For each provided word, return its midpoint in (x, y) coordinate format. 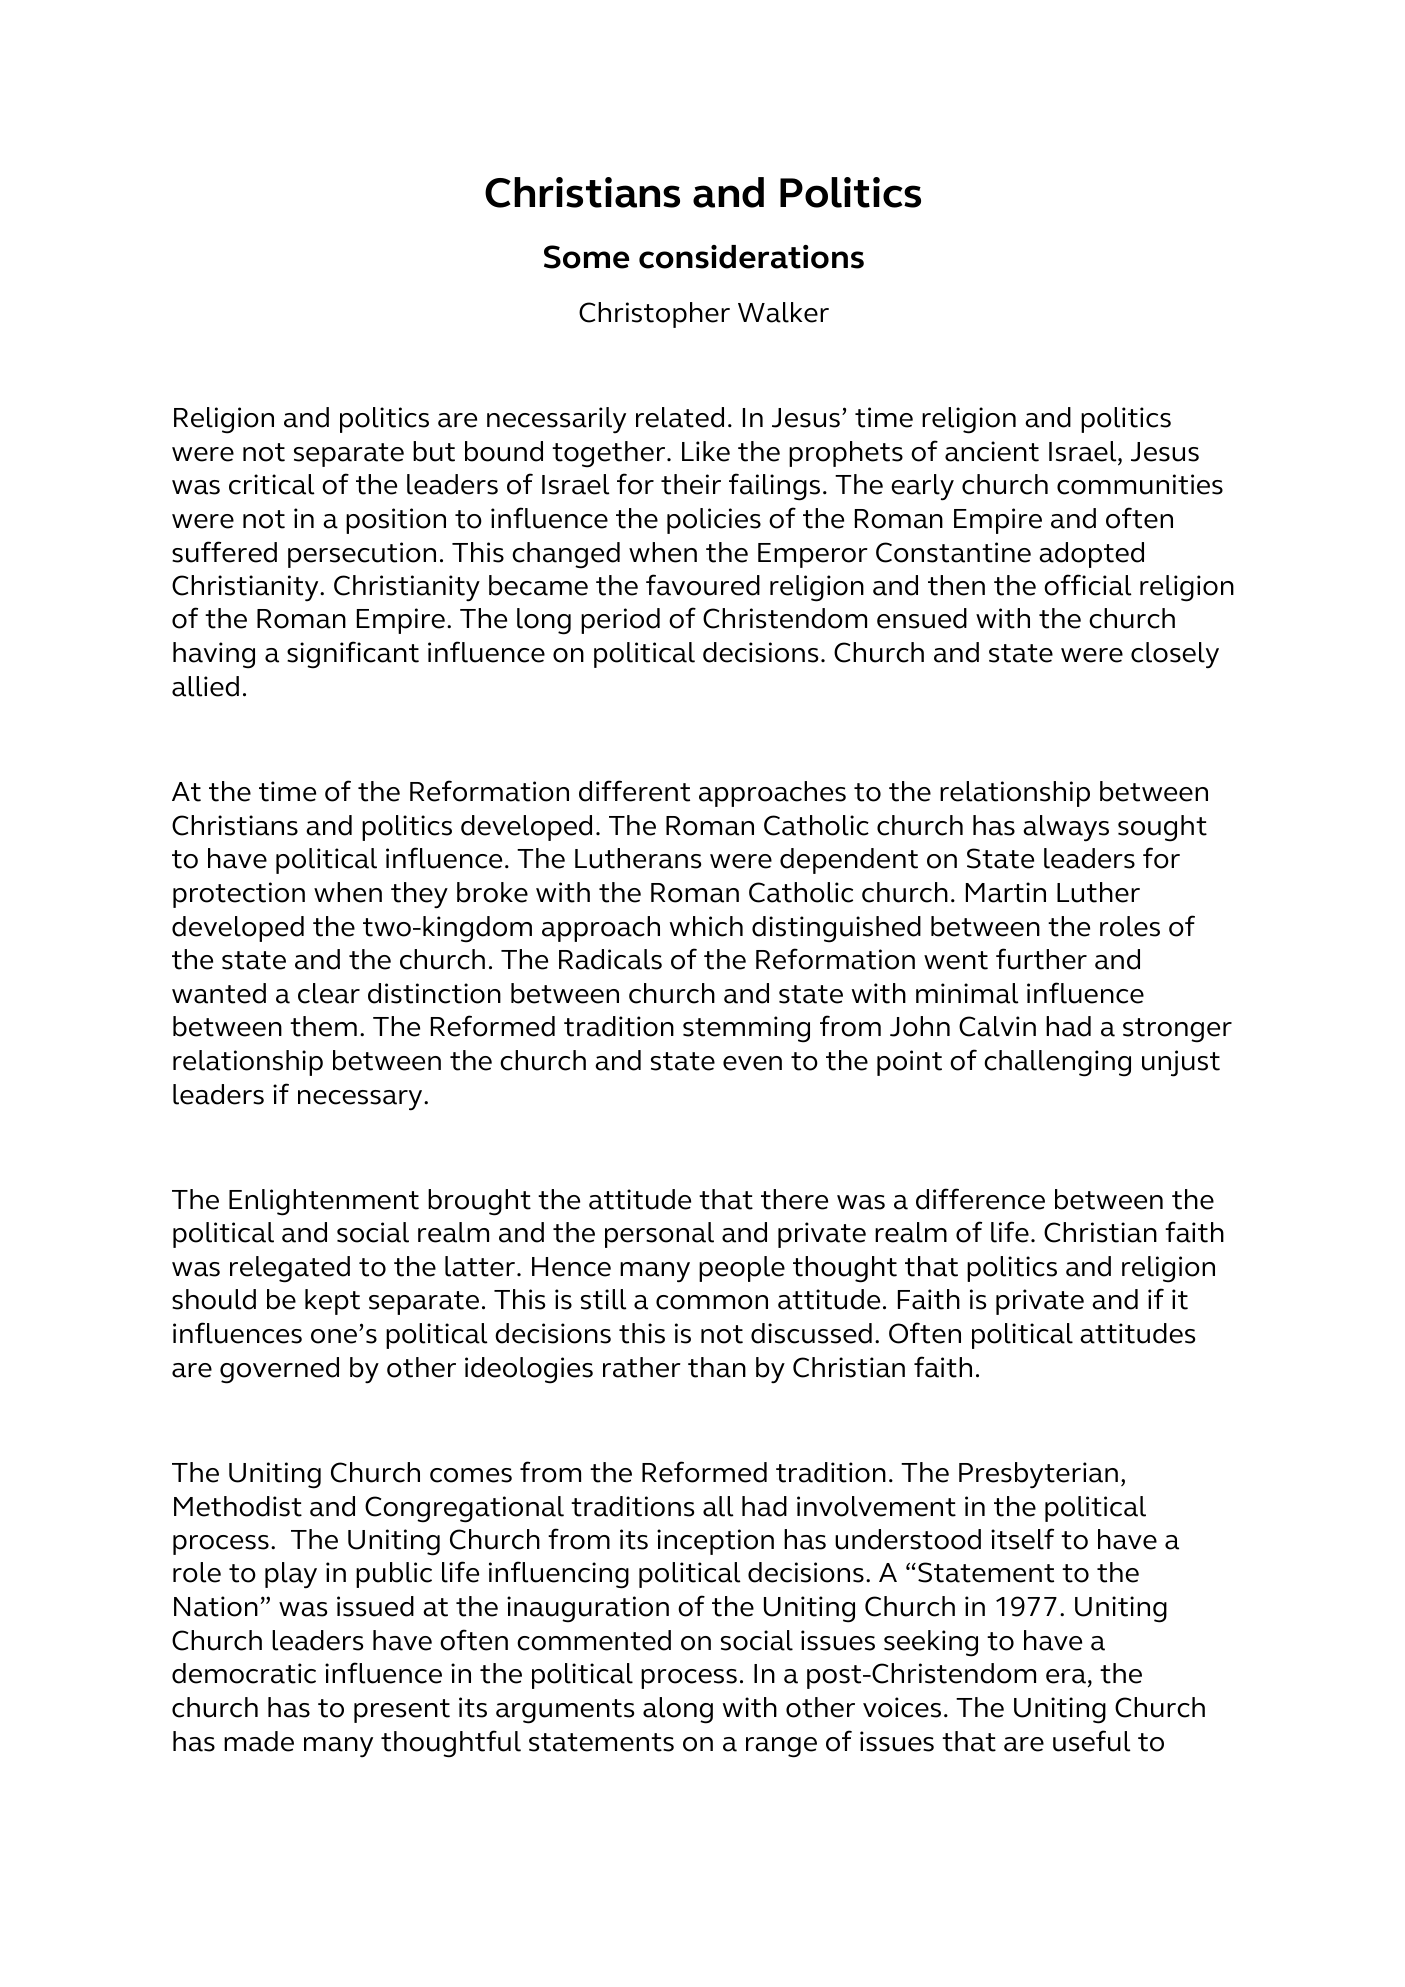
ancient (992, 451)
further (1041, 959)
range (781, 1747)
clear (329, 993)
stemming (746, 1029)
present (402, 1711)
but (434, 451)
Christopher (654, 315)
